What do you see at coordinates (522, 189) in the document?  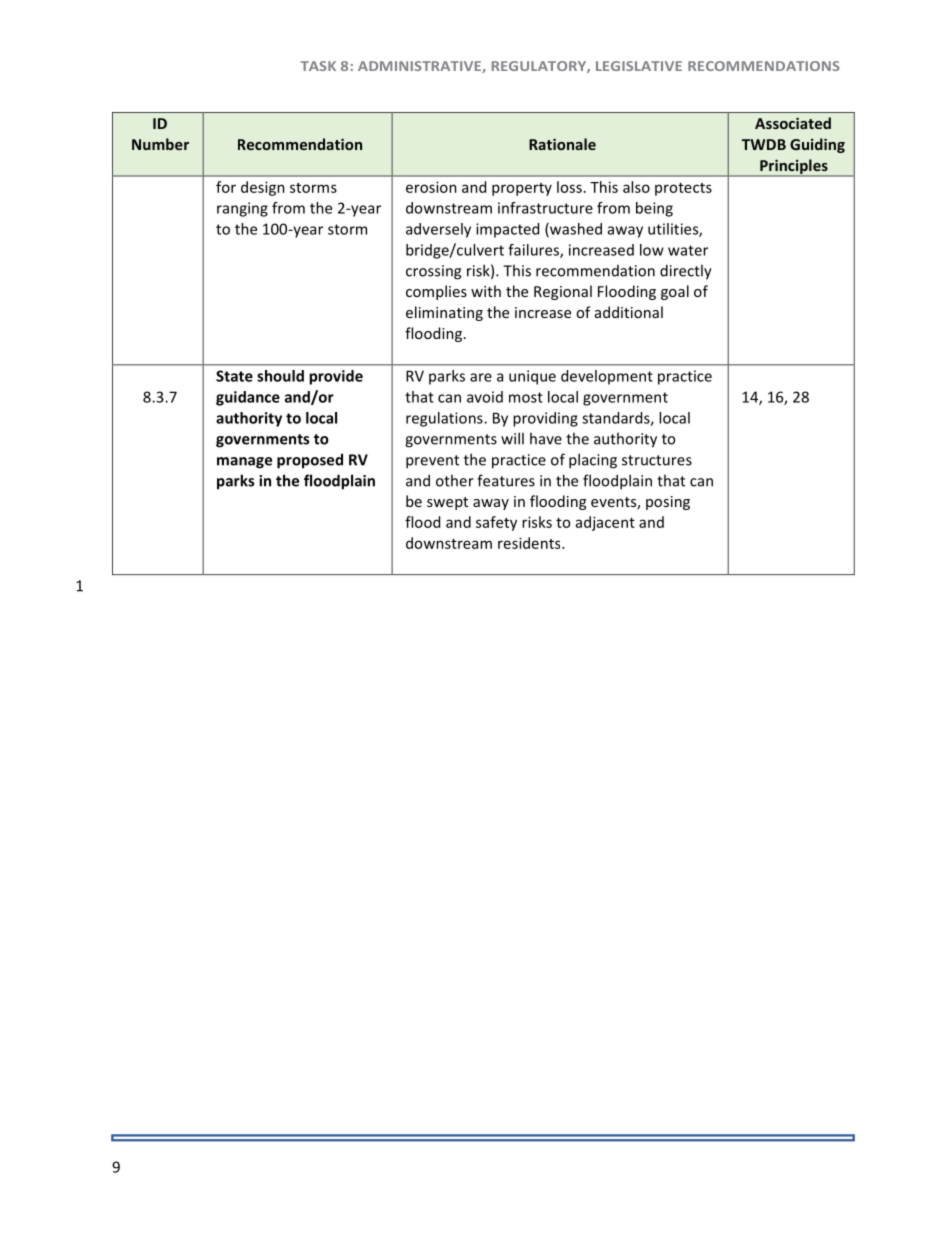 I see `property` at bounding box center [522, 189].
